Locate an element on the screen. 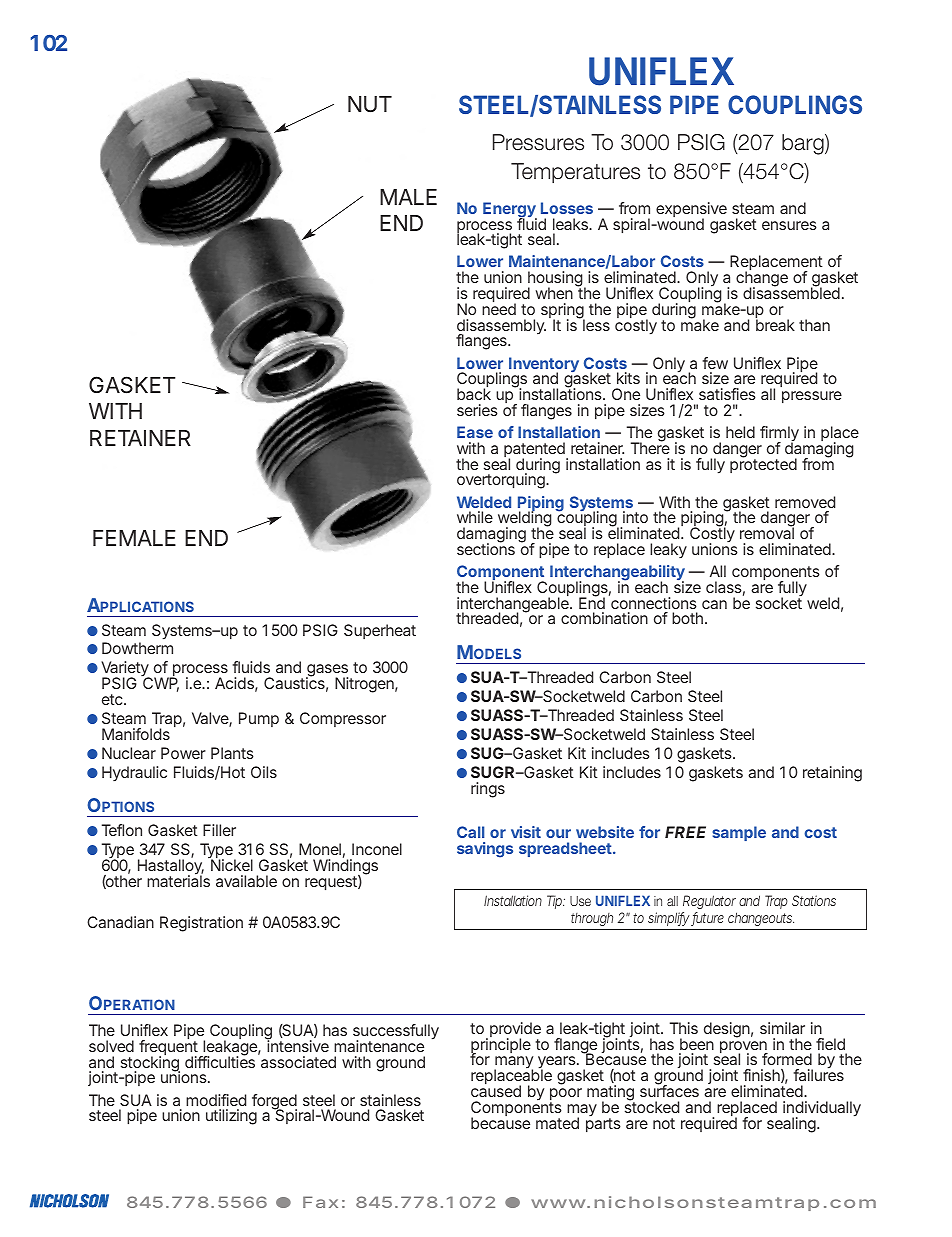  Energy is located at coordinates (510, 211).
